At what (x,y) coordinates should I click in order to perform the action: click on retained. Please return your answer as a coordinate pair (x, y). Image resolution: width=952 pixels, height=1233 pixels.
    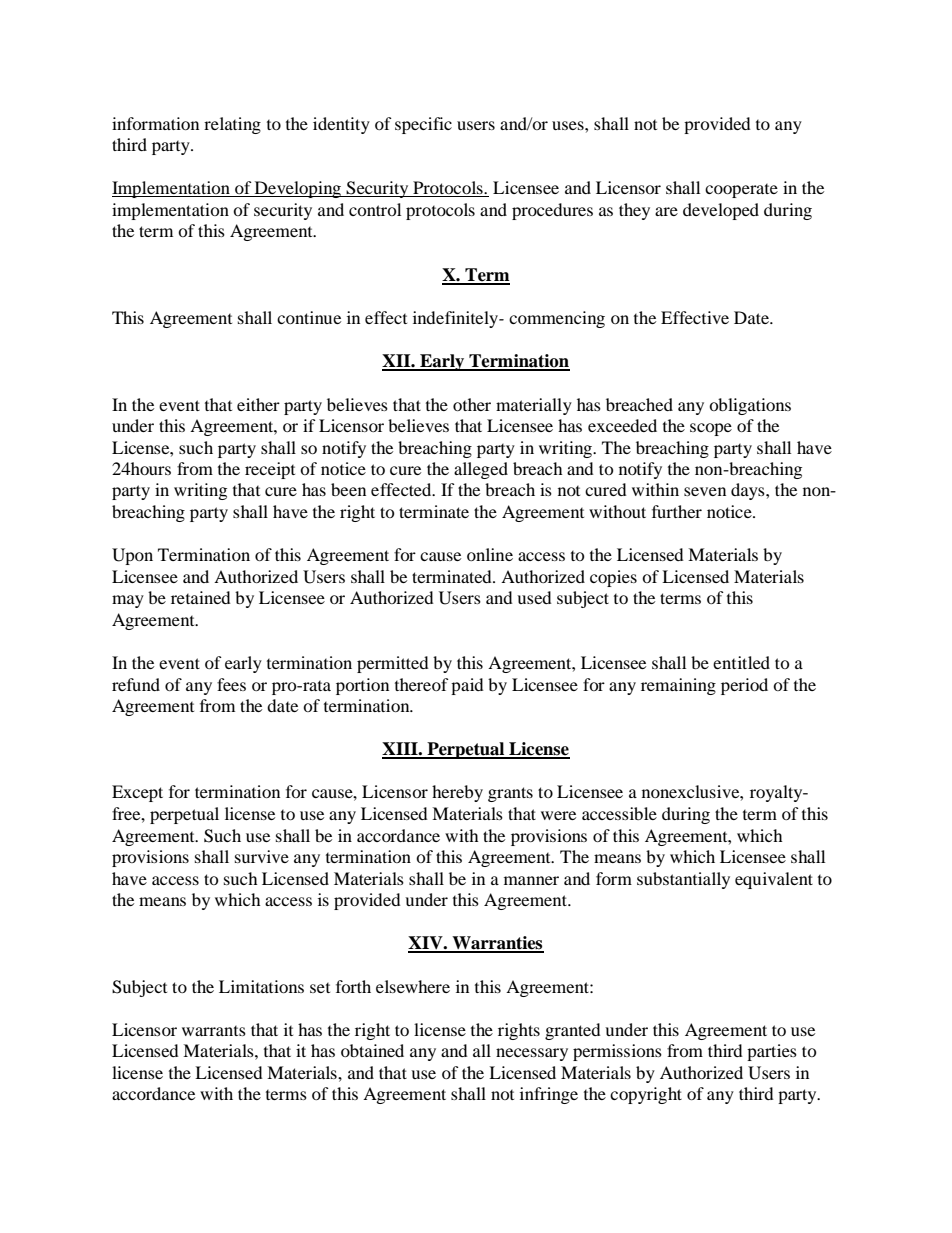
    Looking at the image, I should click on (201, 597).
